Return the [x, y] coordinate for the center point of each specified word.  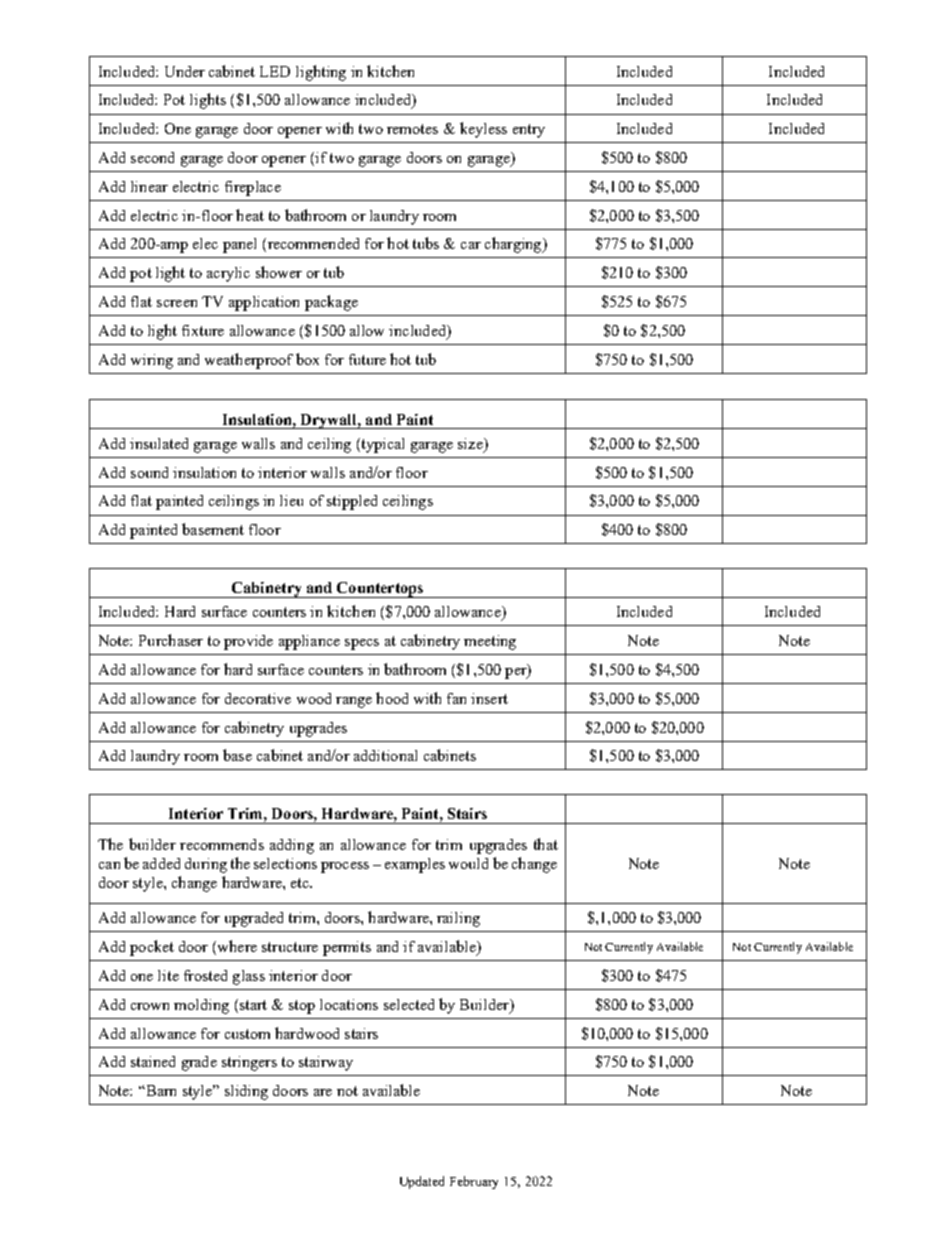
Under [185, 71]
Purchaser [171, 640]
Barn [160, 1090]
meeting [490, 642]
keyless [483, 130]
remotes [412, 129]
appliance [309, 642]
